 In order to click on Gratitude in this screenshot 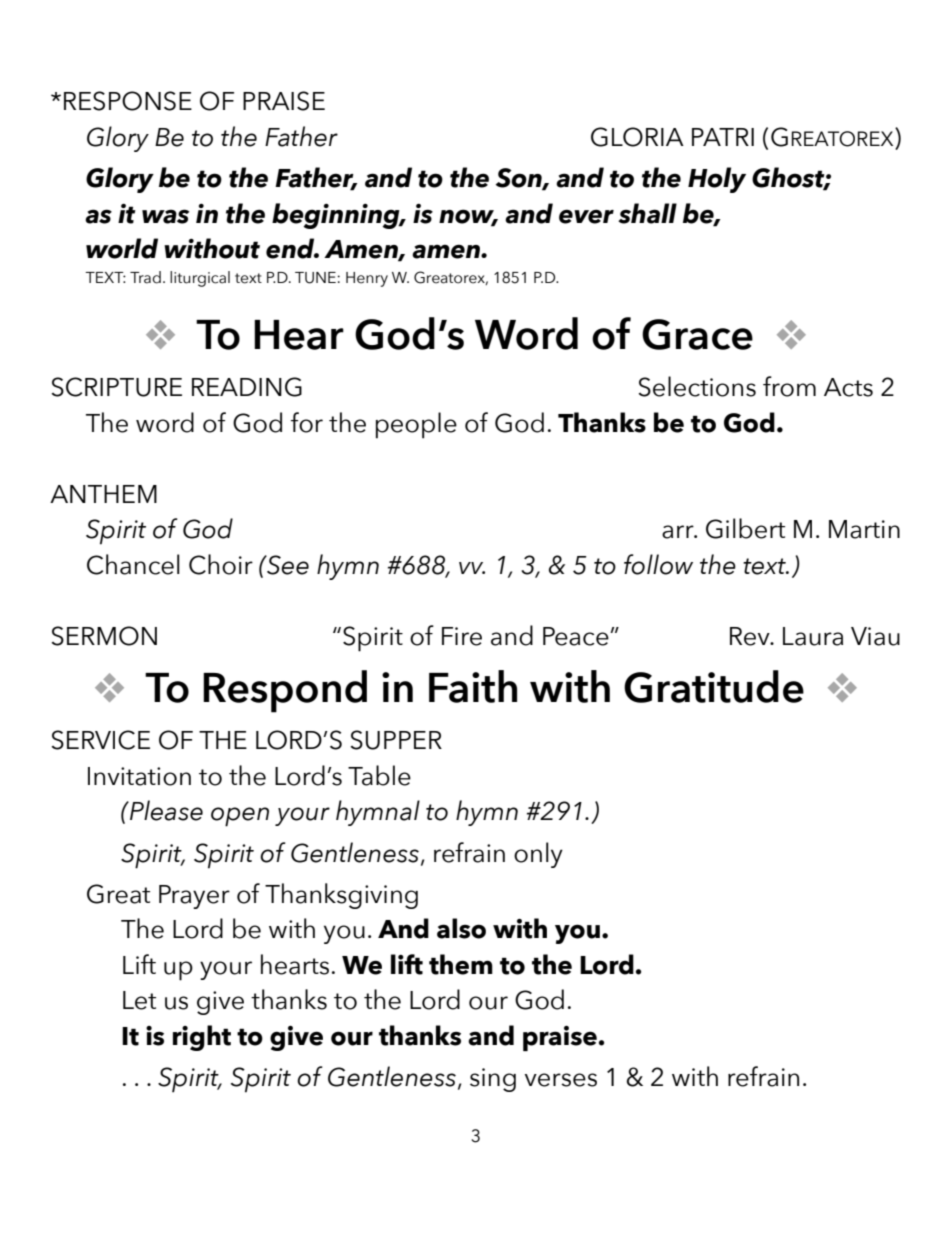, I will do `click(714, 686)`.
